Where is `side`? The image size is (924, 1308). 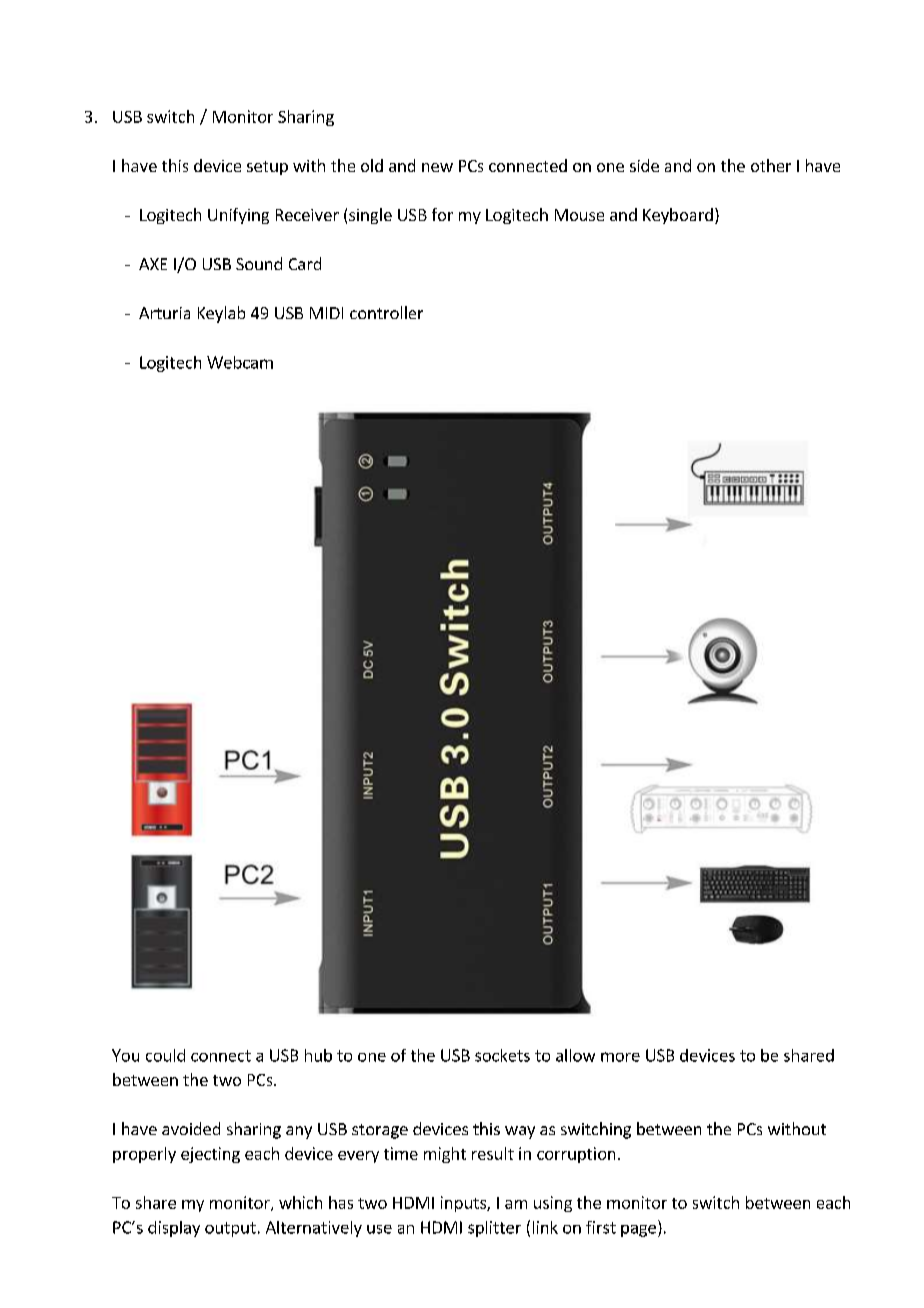 side is located at coordinates (644, 165).
